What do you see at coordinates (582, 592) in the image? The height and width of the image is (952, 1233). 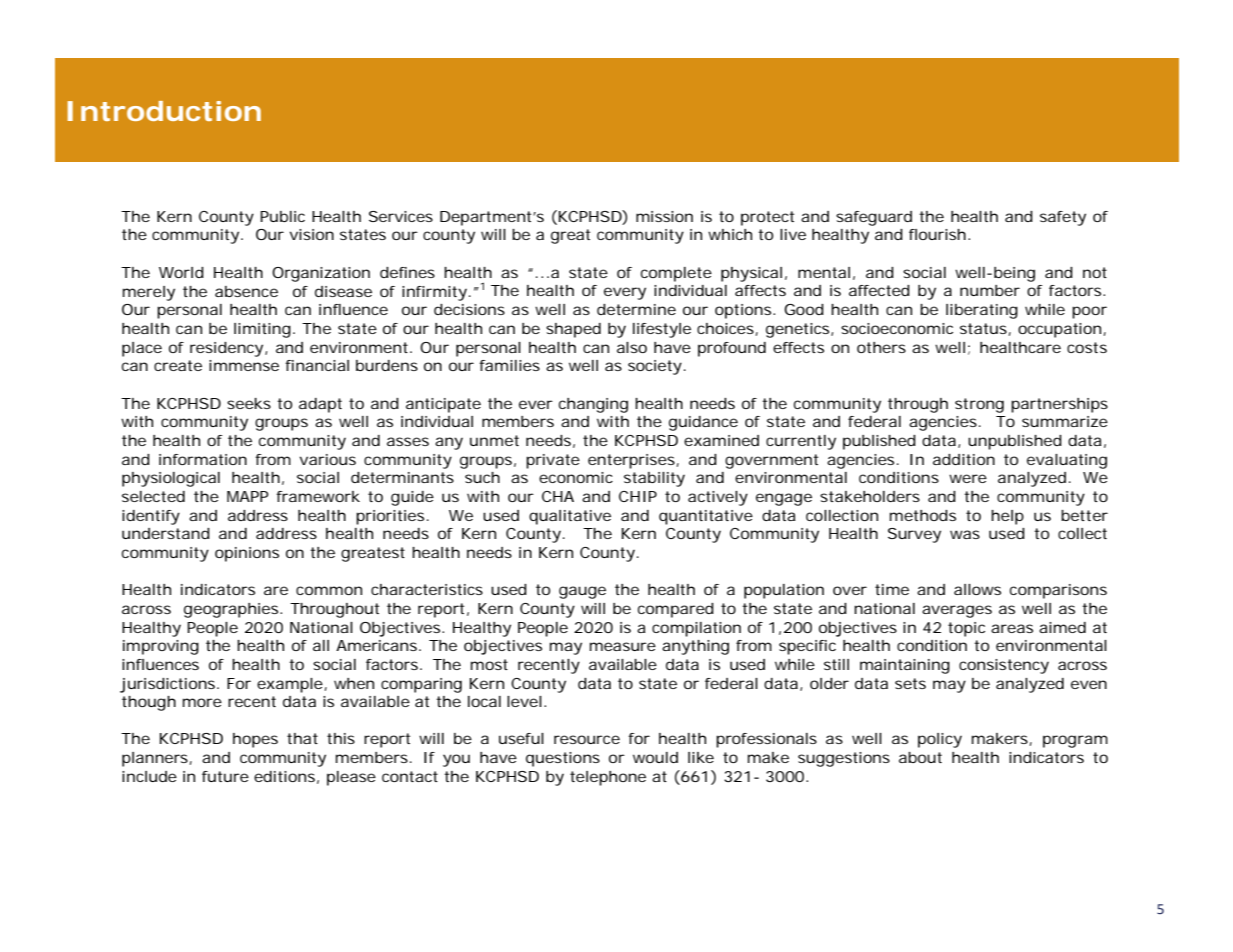 I see `gauge` at bounding box center [582, 592].
